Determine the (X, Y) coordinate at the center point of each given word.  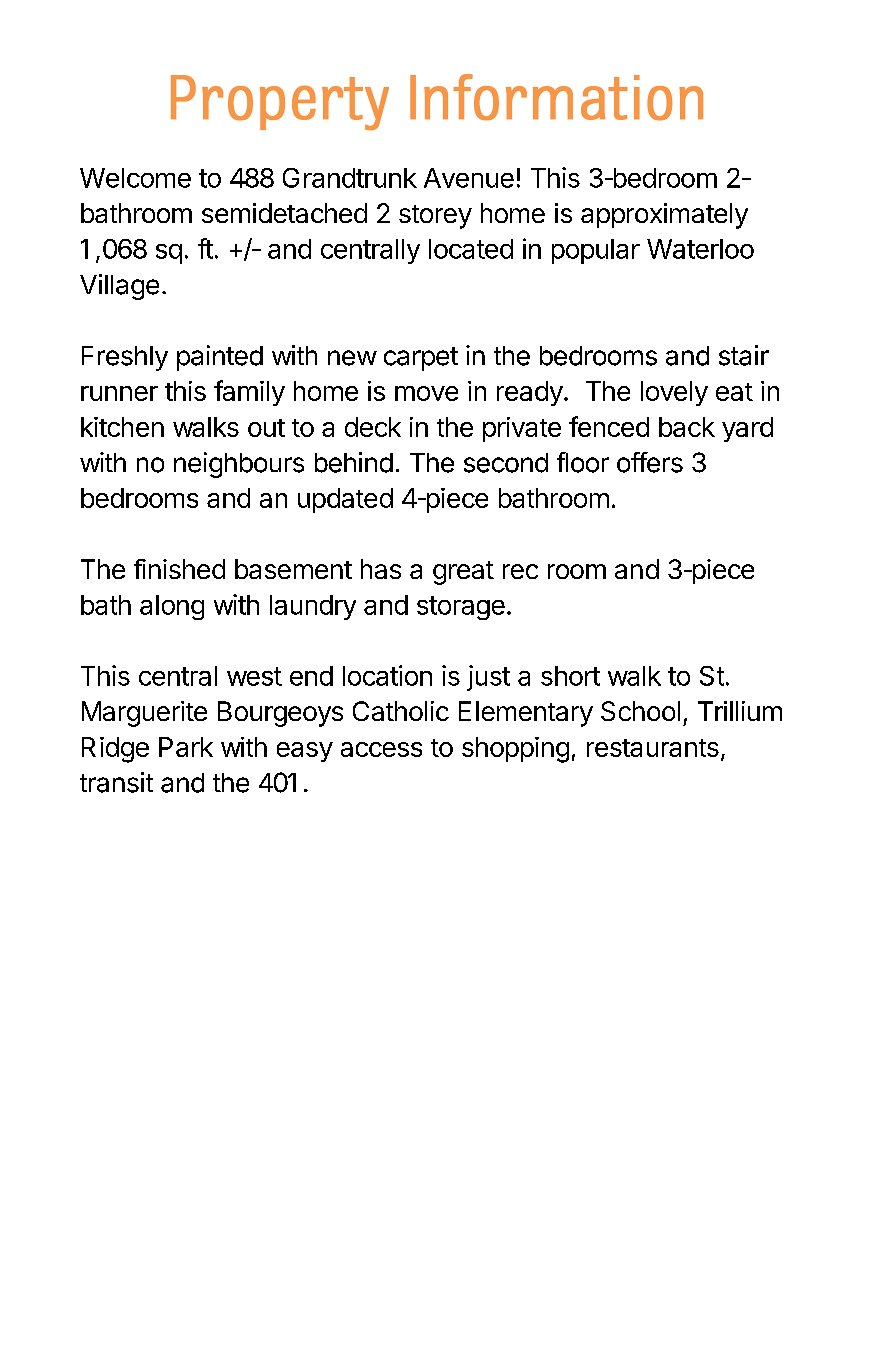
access (381, 749)
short (570, 676)
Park (186, 747)
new (352, 358)
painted (220, 358)
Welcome (135, 178)
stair (744, 355)
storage (461, 608)
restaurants (653, 748)
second (506, 463)
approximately (664, 216)
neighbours (239, 465)
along (172, 607)
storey (435, 217)
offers (650, 462)
